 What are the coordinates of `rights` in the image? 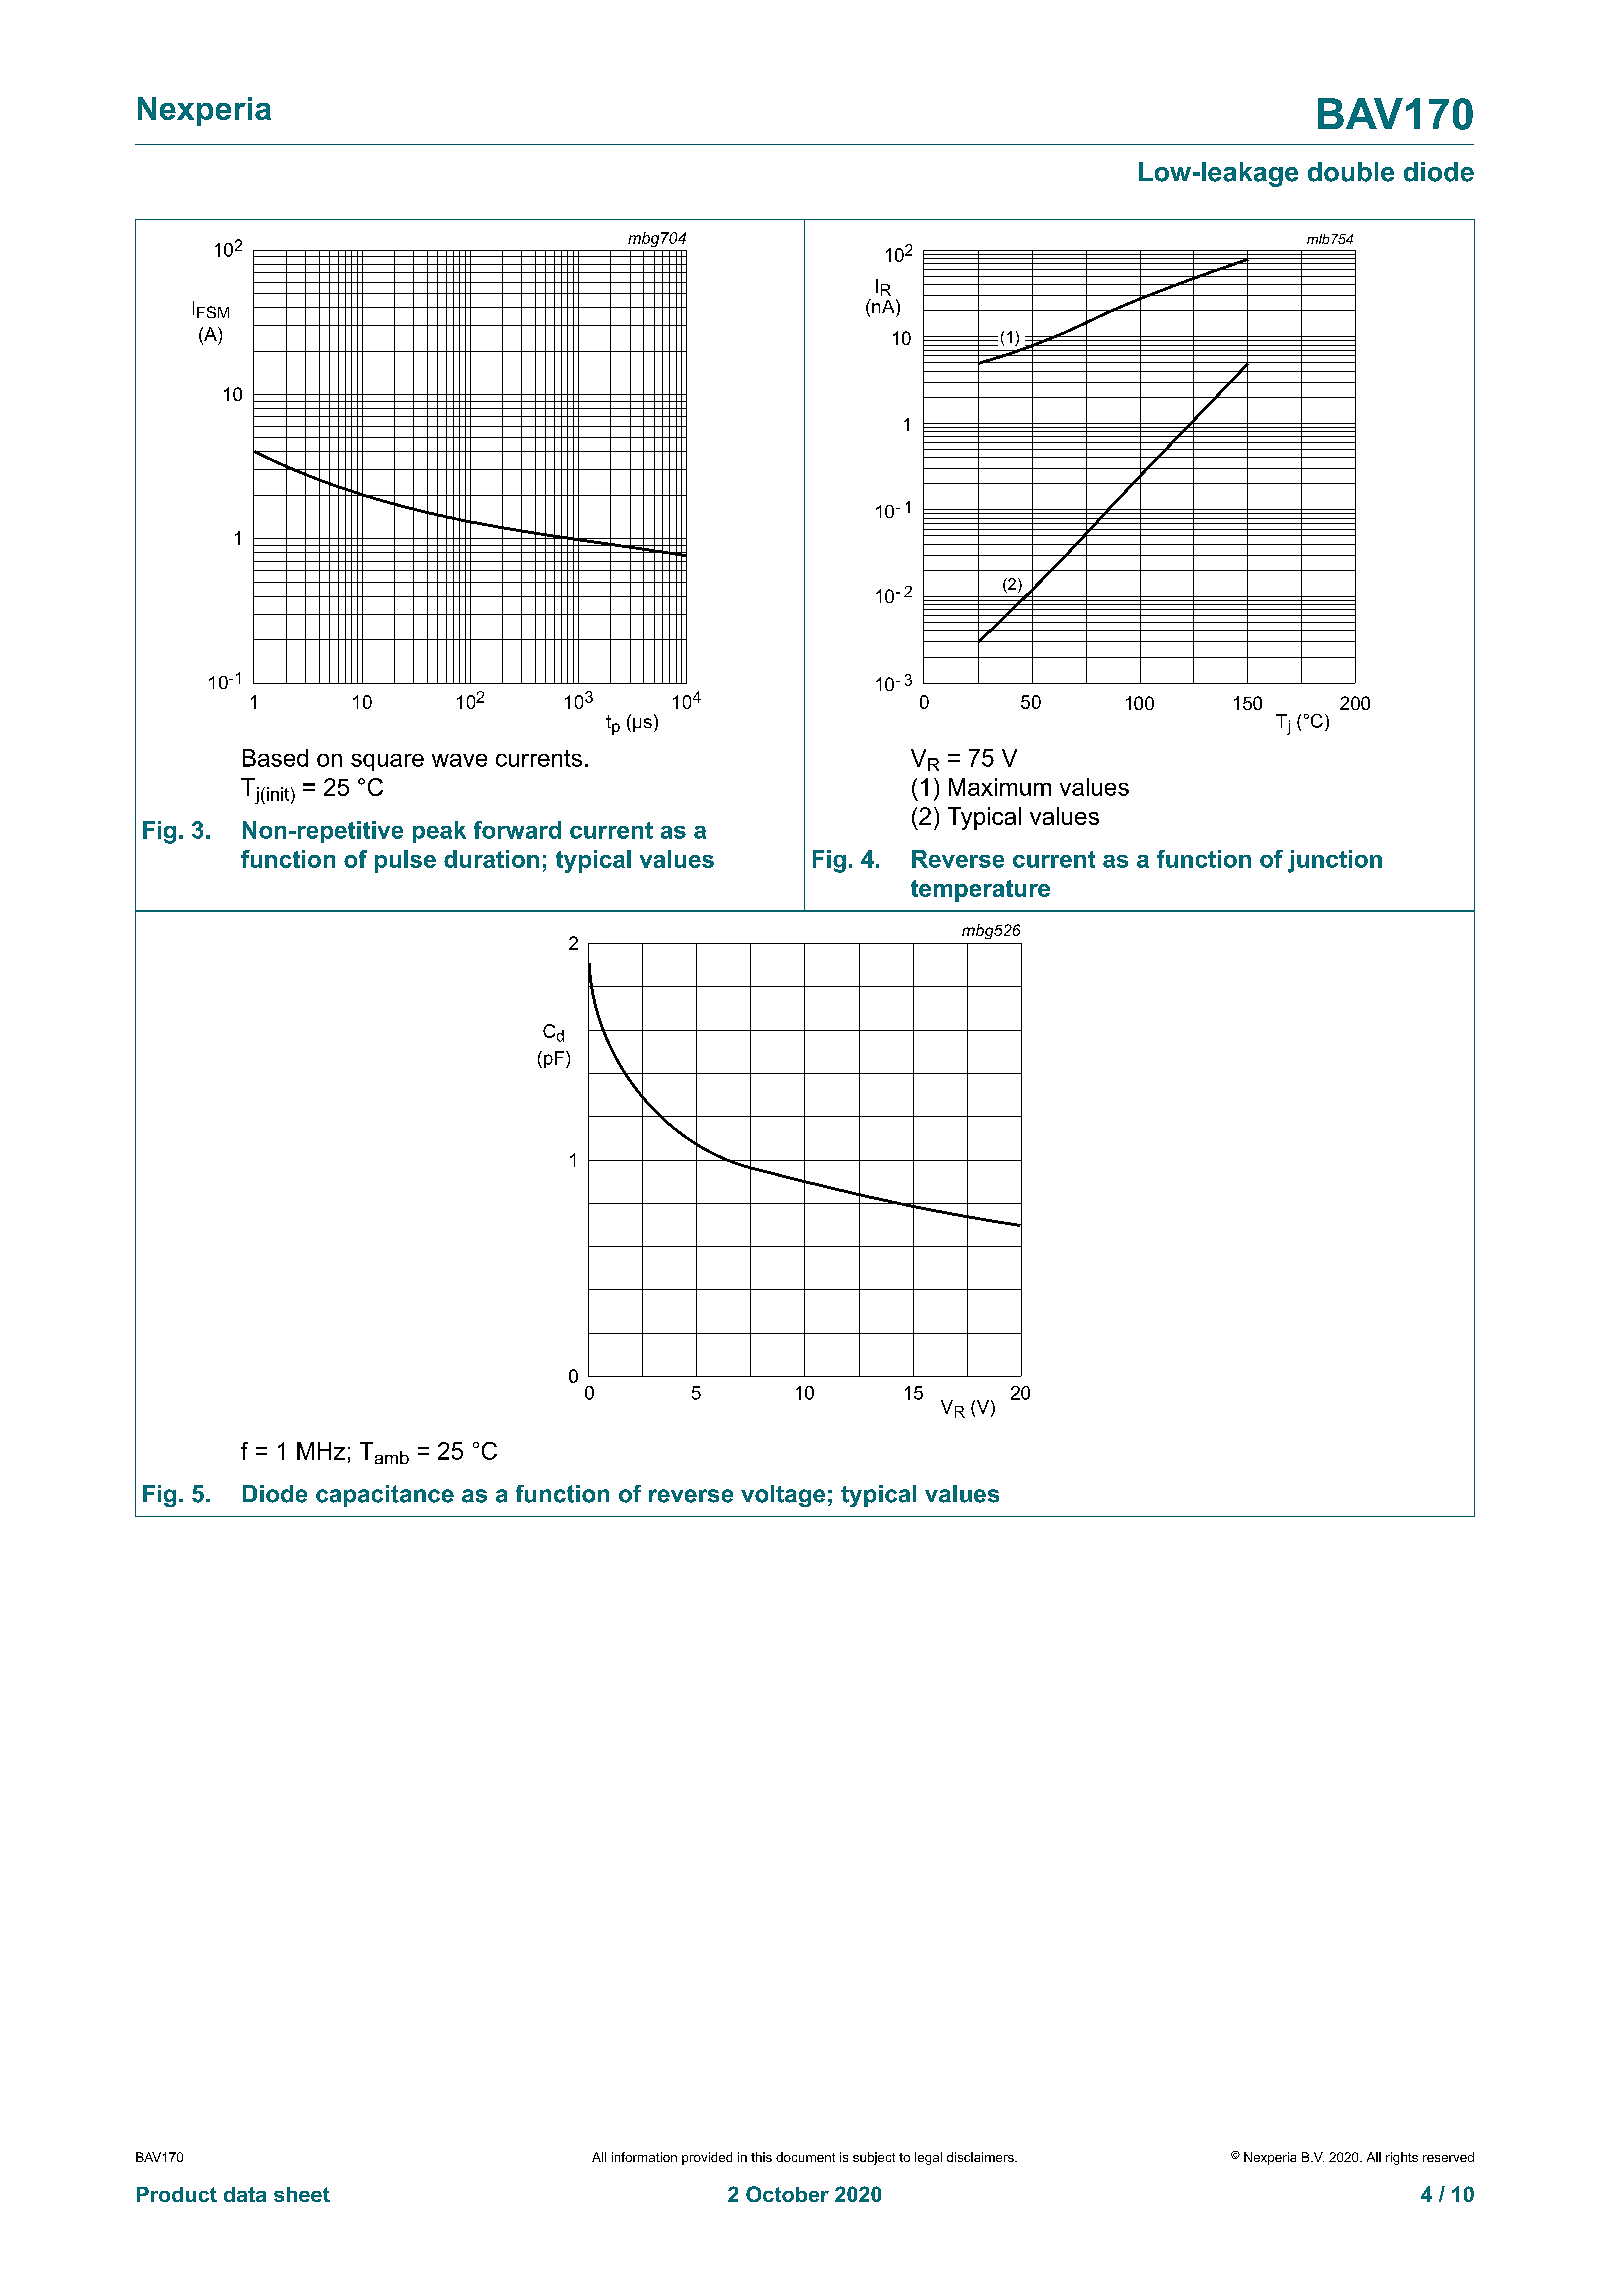 It's located at (1402, 2158).
